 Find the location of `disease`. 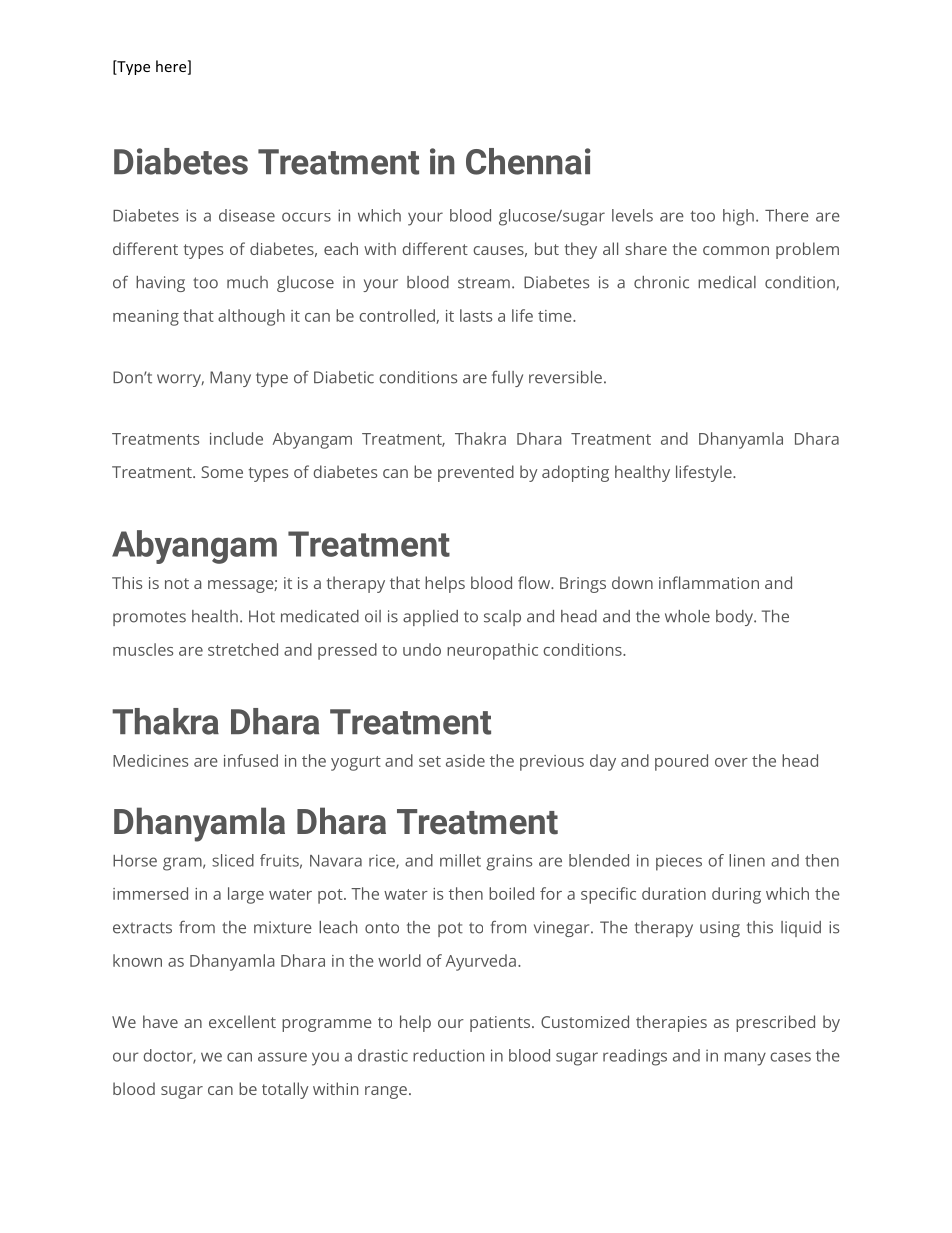

disease is located at coordinates (247, 215).
